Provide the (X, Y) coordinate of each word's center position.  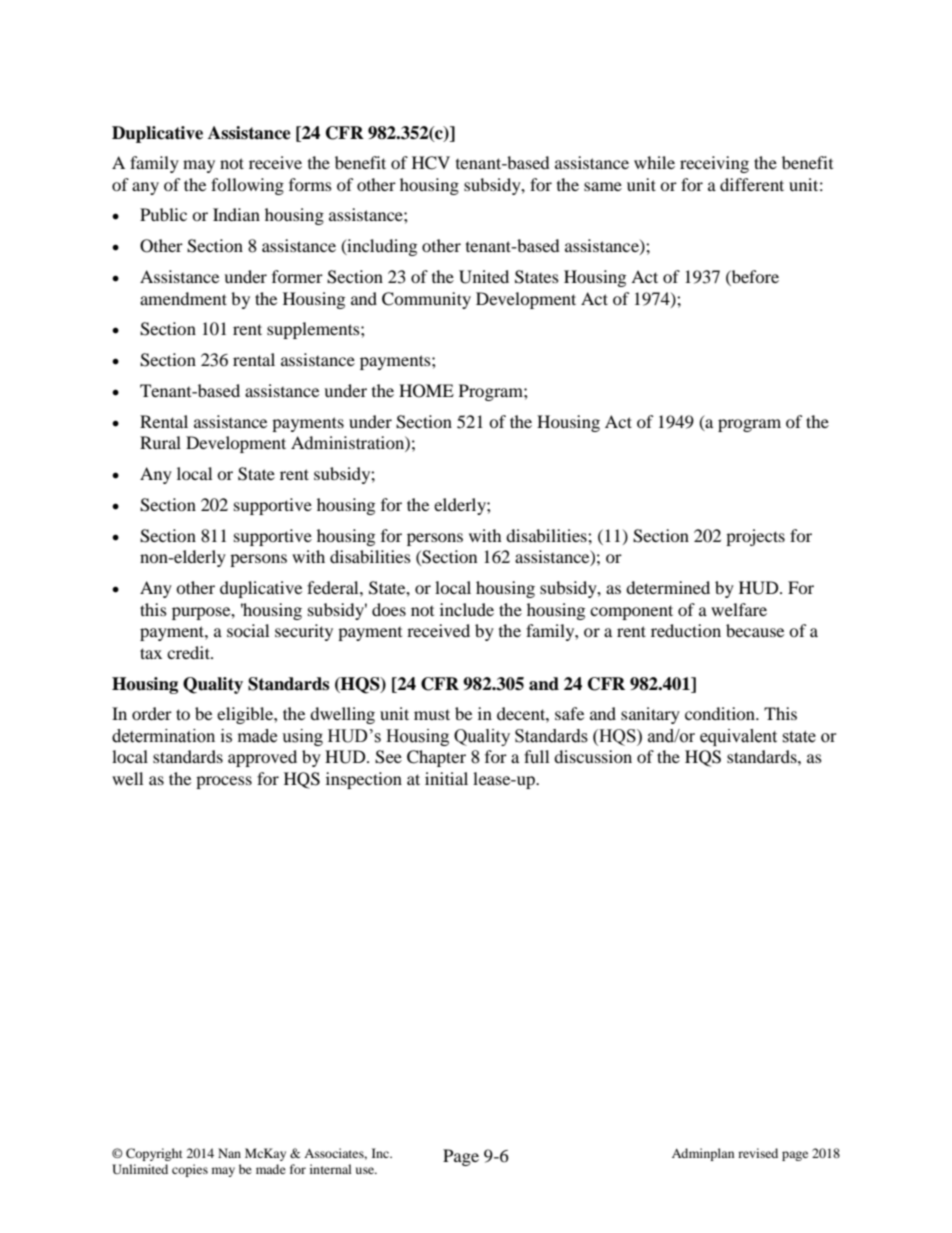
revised (758, 1153)
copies (190, 1170)
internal (331, 1169)
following (247, 186)
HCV (431, 163)
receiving (714, 164)
